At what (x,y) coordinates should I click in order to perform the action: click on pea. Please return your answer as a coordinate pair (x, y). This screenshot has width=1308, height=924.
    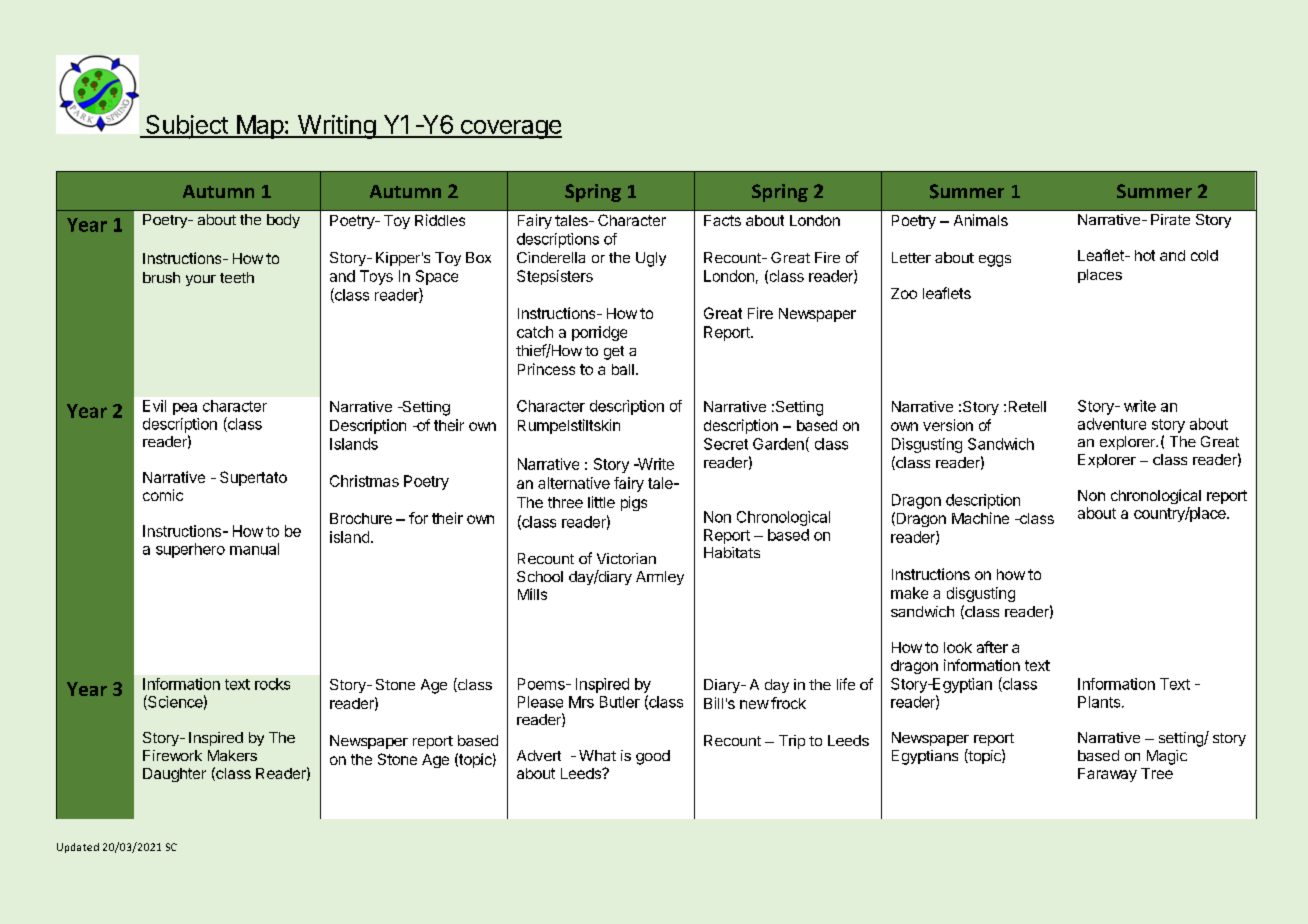
    Looking at the image, I should click on (185, 409).
